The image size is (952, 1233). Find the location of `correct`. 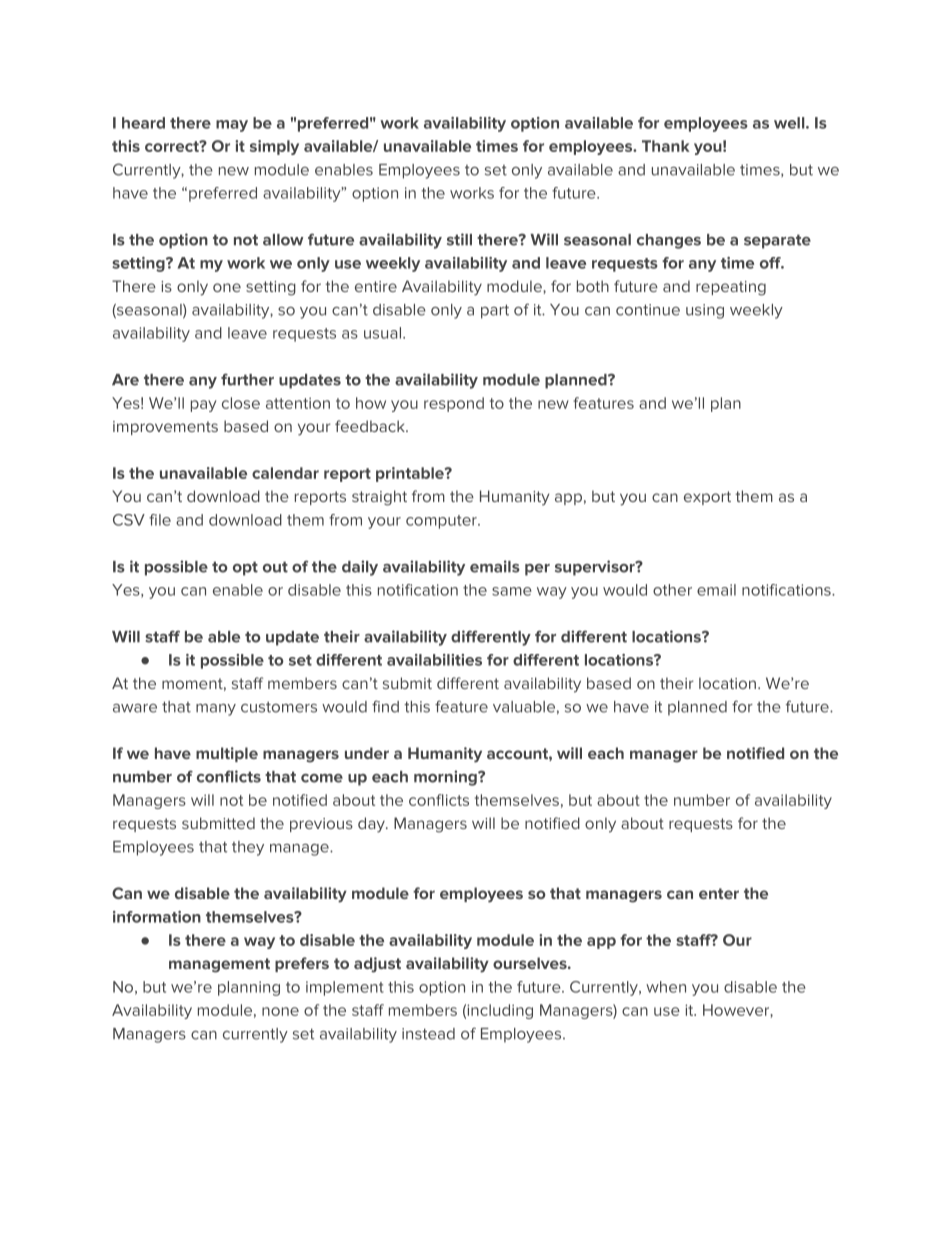

correct is located at coordinates (173, 146).
